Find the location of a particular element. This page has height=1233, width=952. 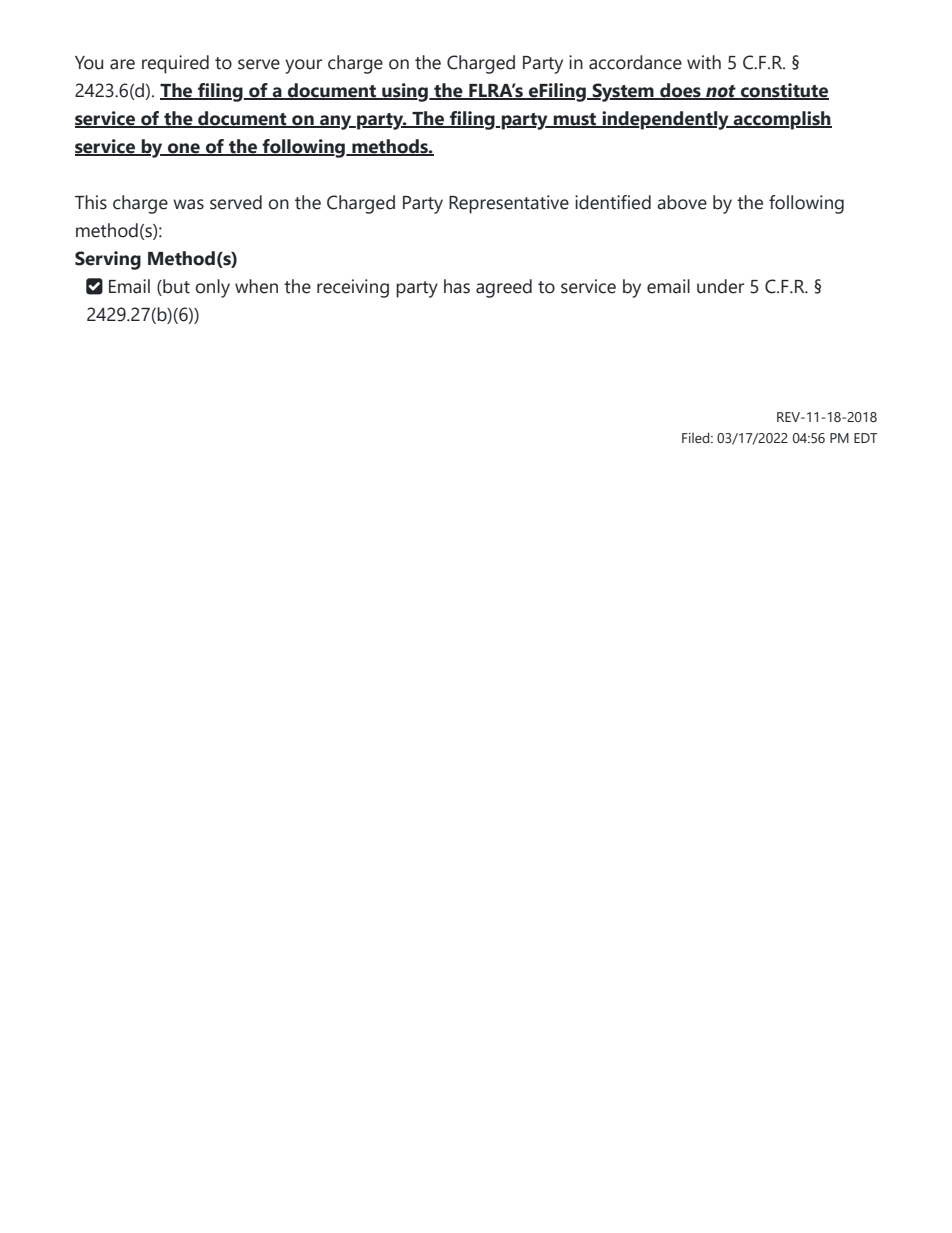

using is located at coordinates (405, 92).
